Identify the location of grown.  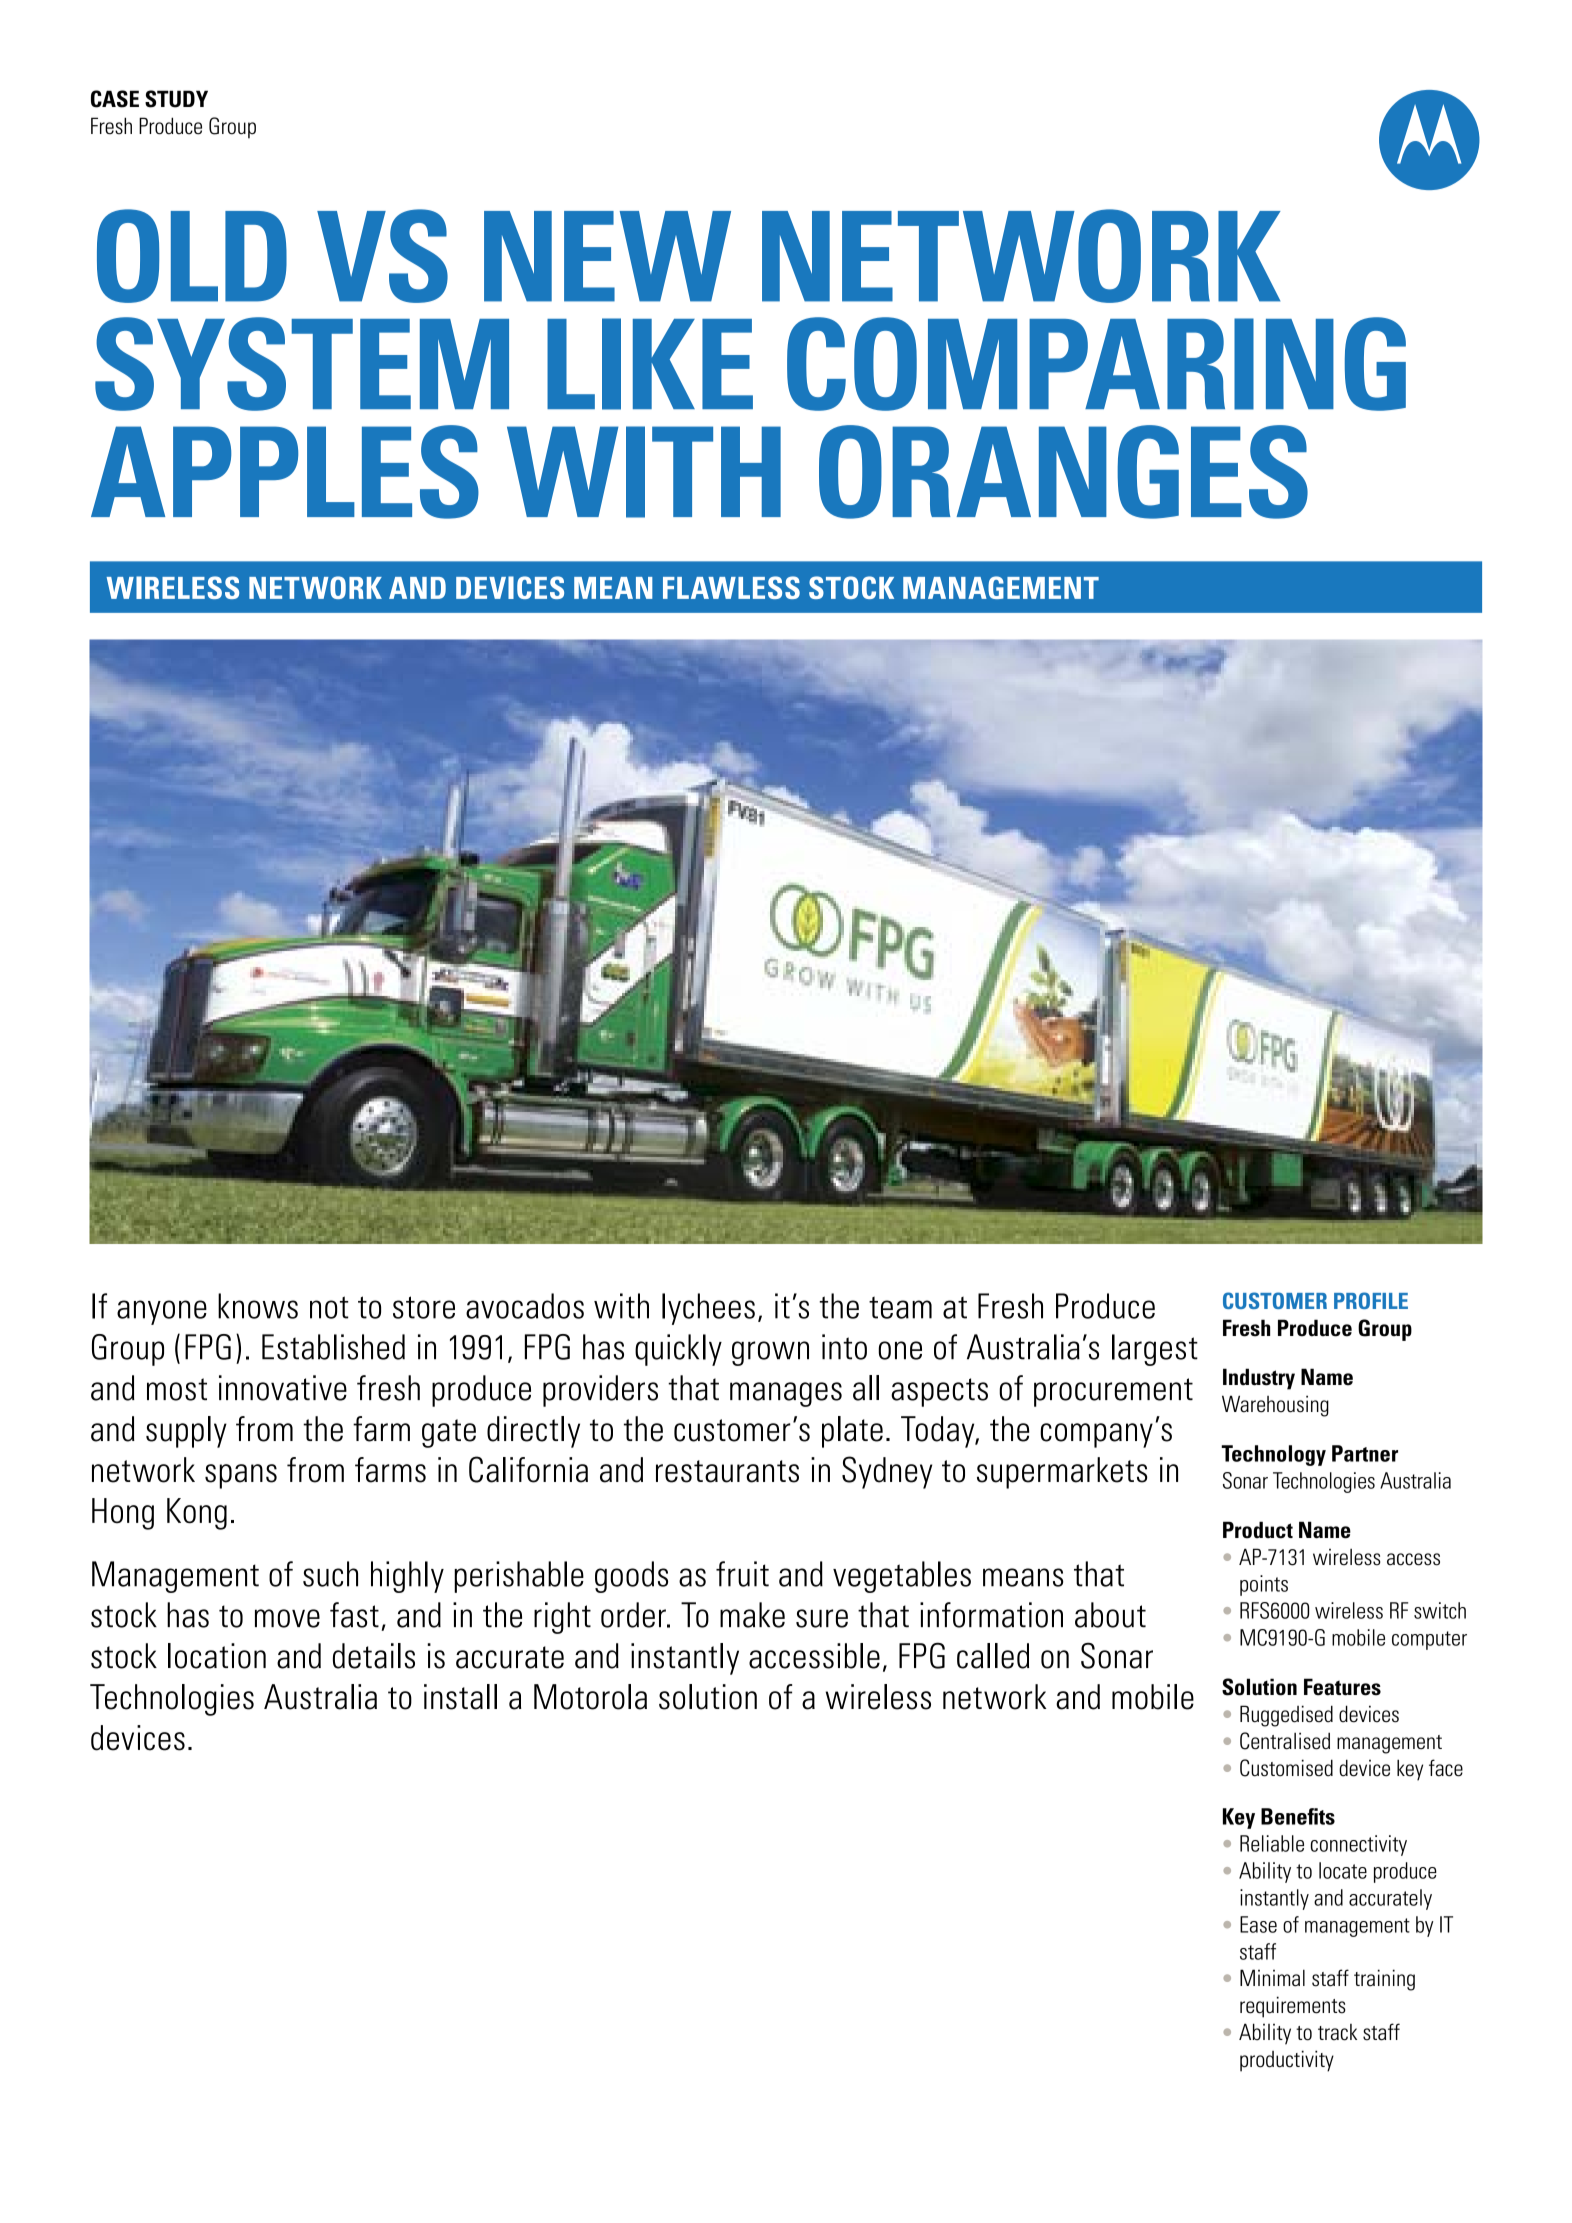
(770, 1353).
